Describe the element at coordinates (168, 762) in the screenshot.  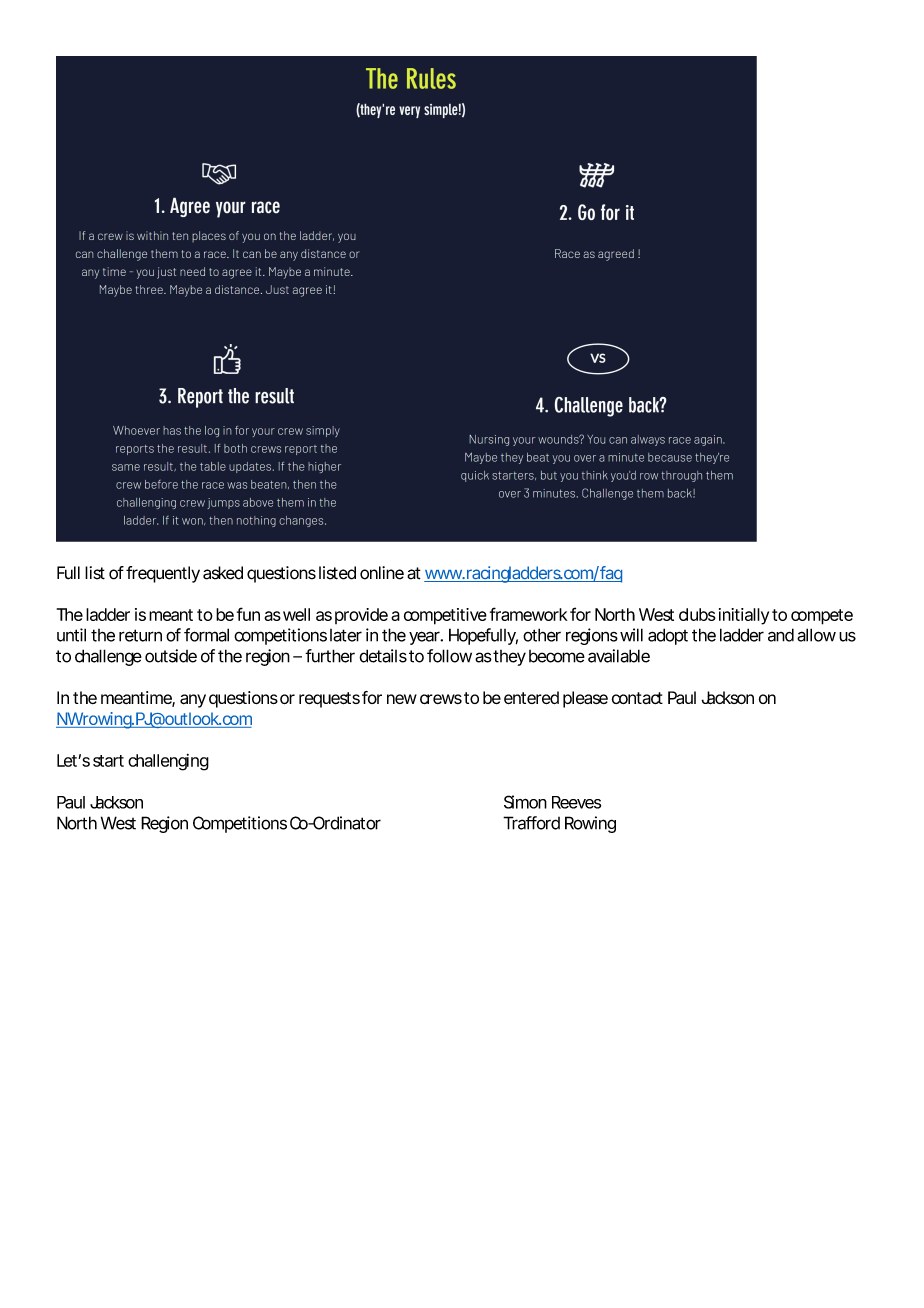
I see `challenging` at that location.
